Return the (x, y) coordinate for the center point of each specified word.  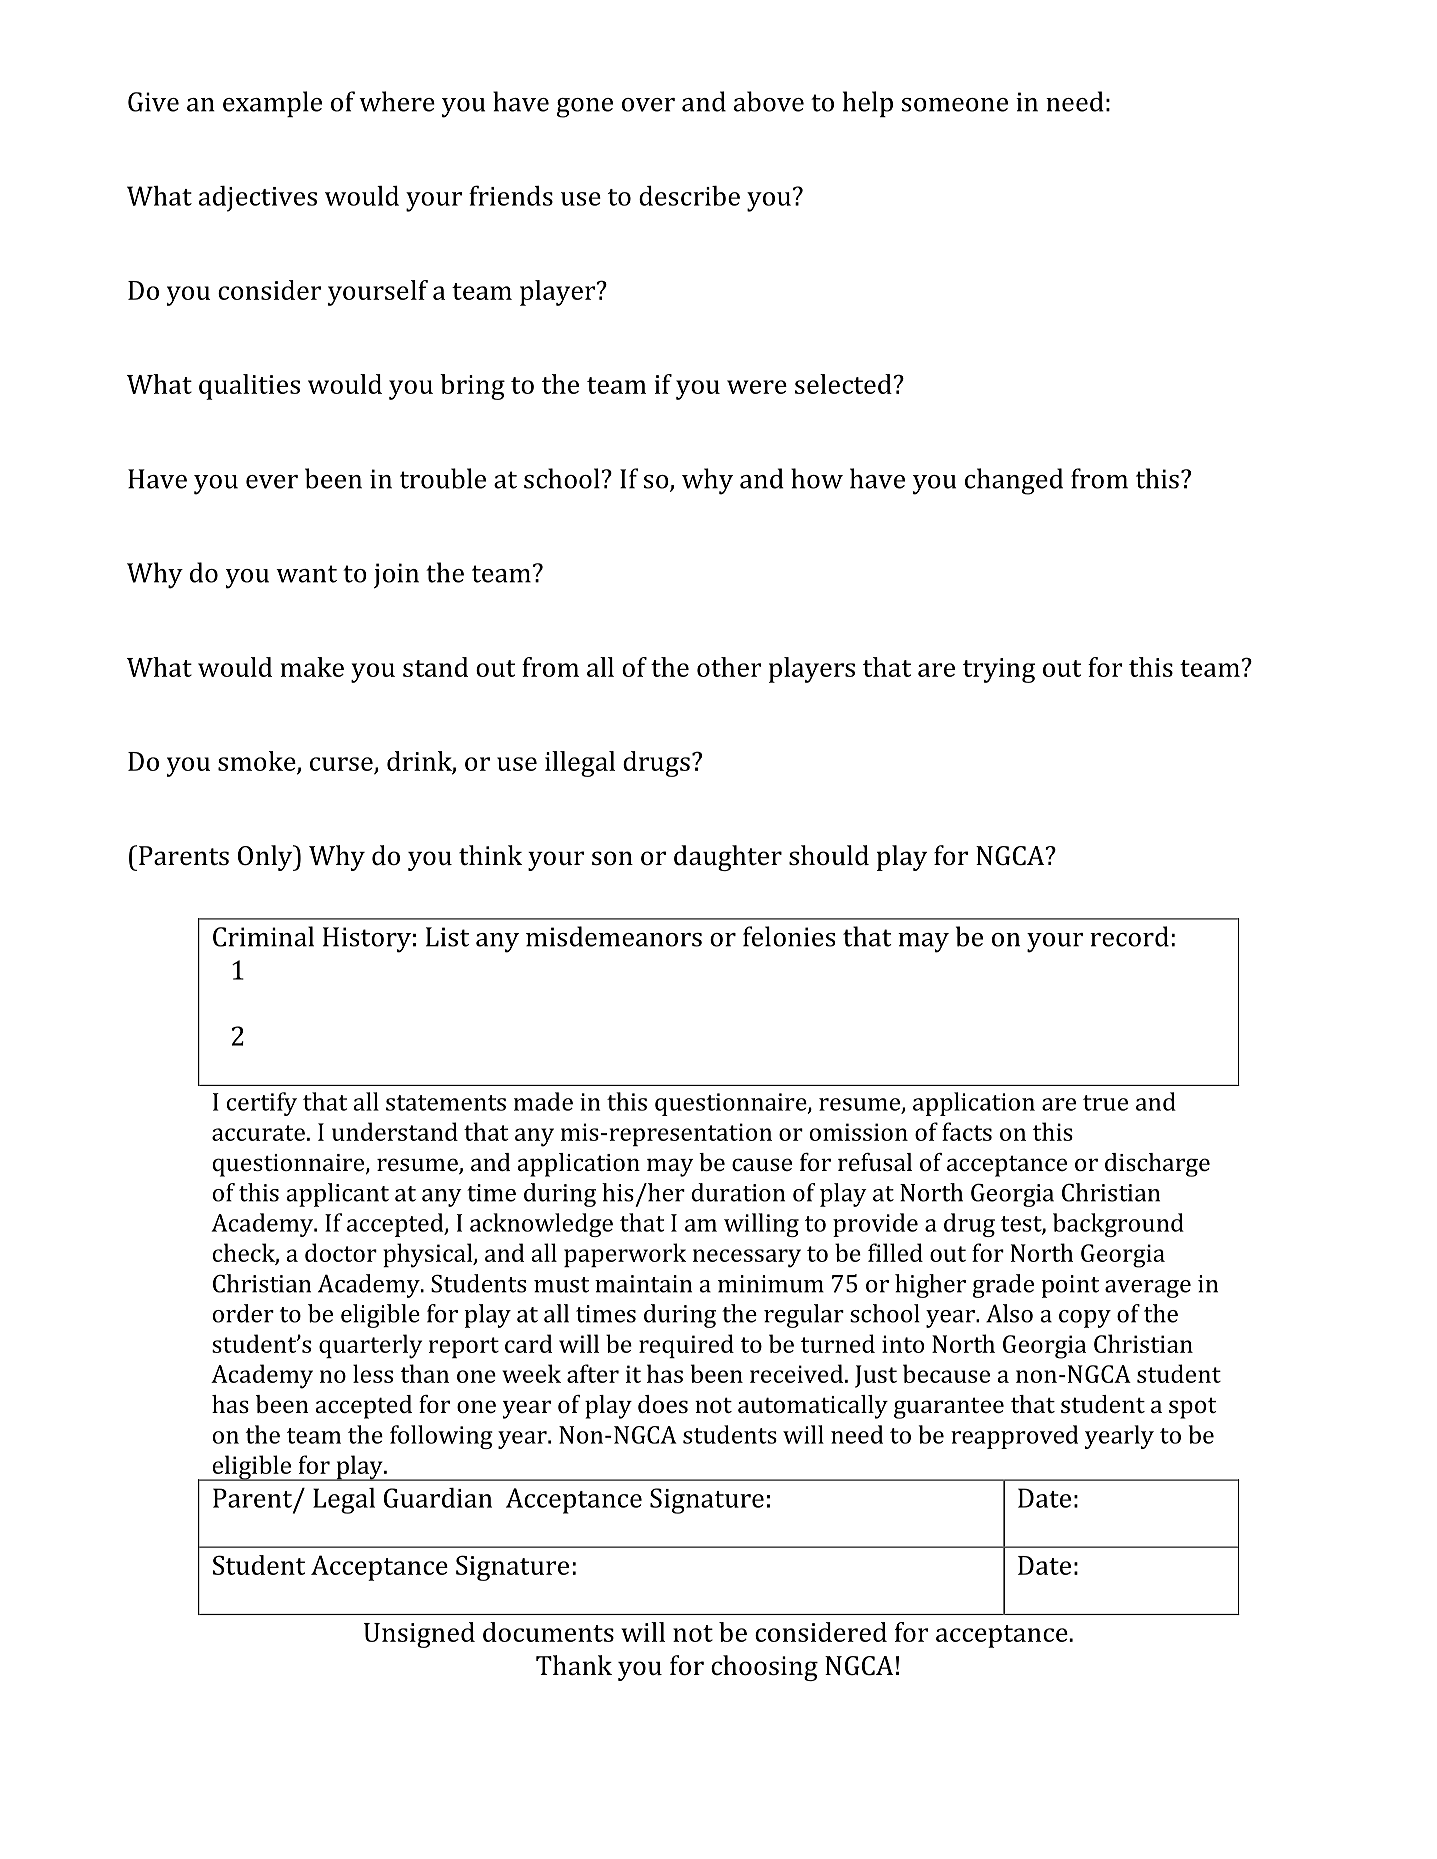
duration (738, 1192)
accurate (258, 1133)
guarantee (949, 1408)
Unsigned (419, 1635)
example (272, 104)
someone (954, 105)
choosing (764, 1668)
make (312, 667)
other (729, 667)
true (1105, 1103)
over (648, 105)
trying (999, 670)
